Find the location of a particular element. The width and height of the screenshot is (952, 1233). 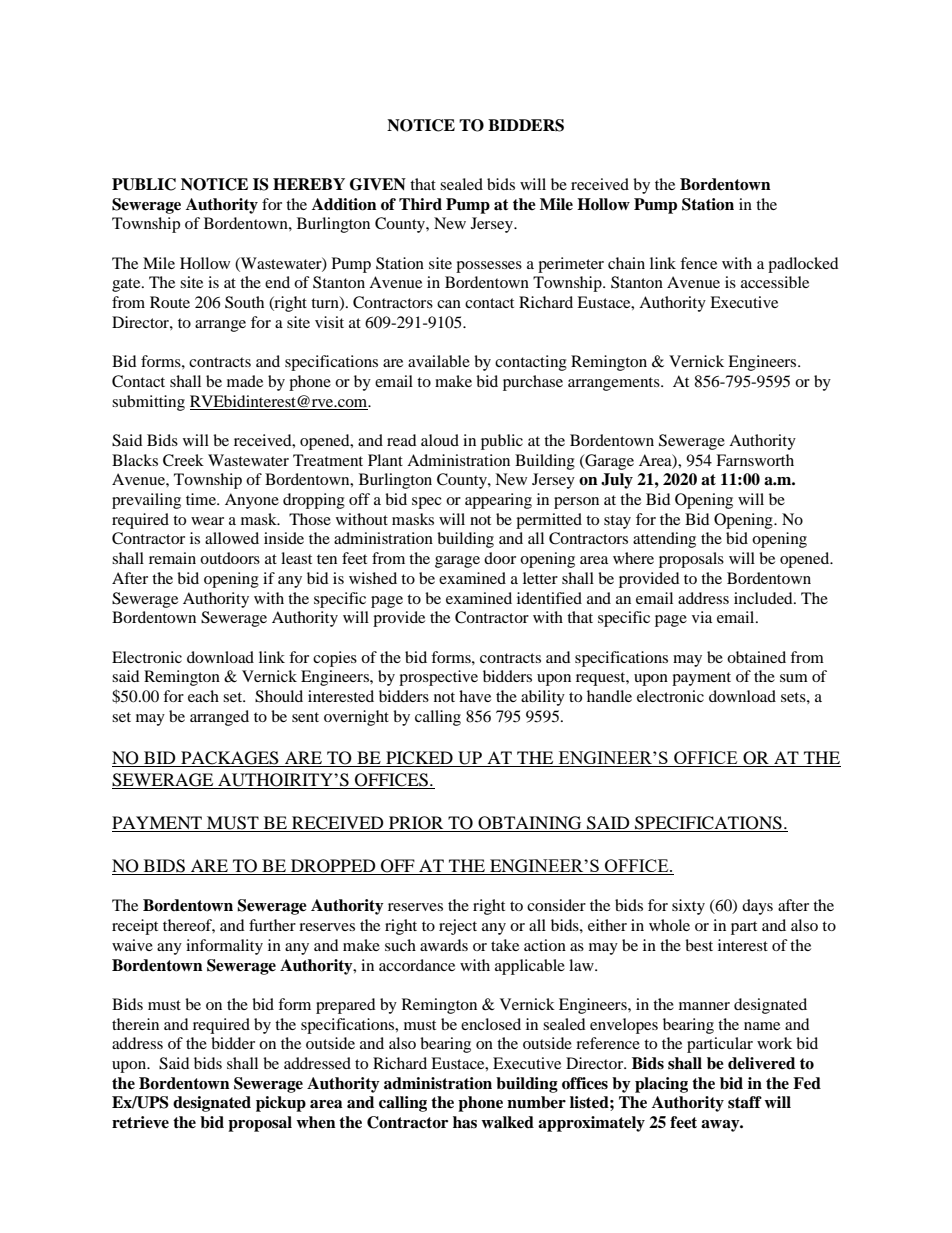

time is located at coordinates (202, 499).
